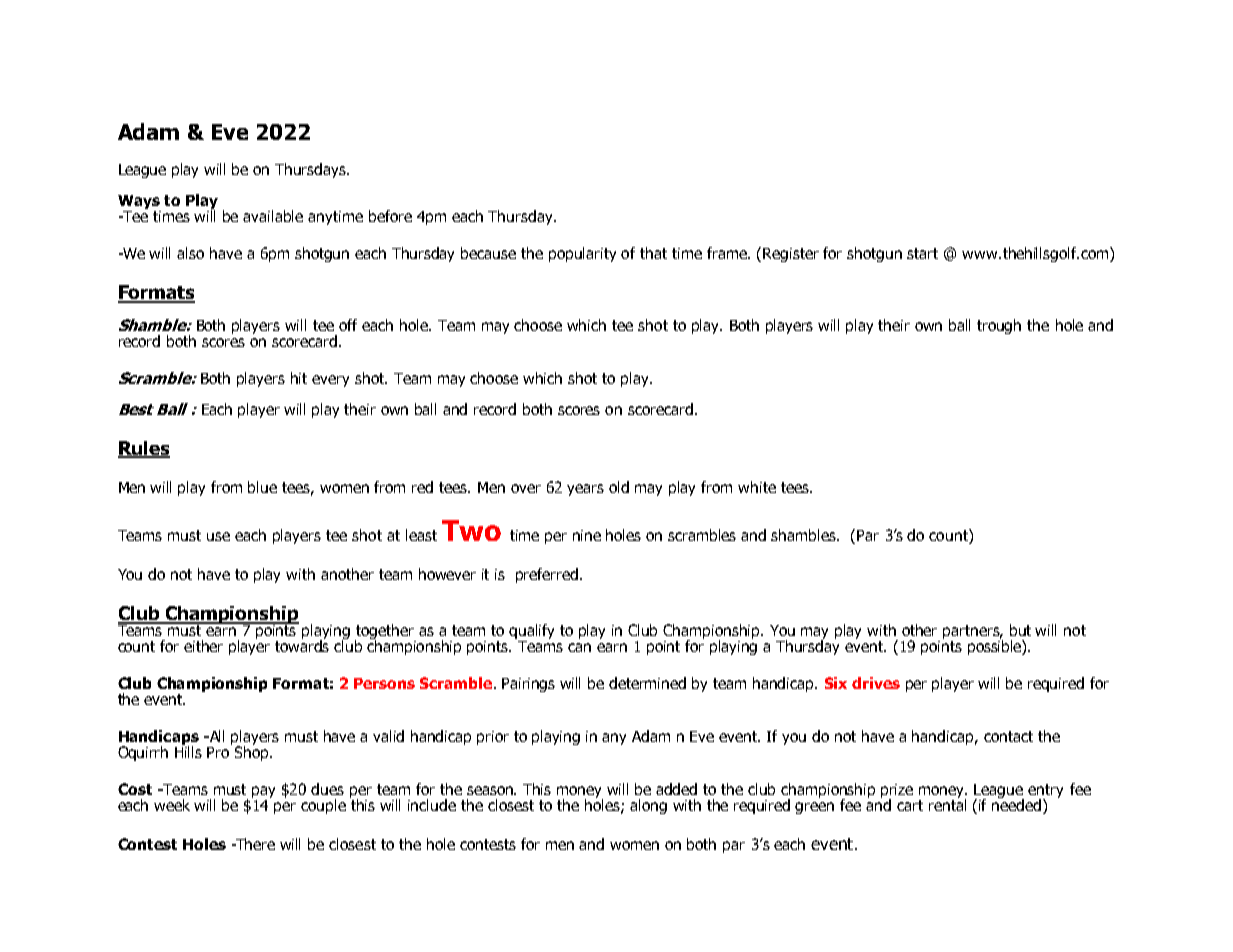 The image size is (1233, 952). I want to click on popularity, so click(582, 254).
